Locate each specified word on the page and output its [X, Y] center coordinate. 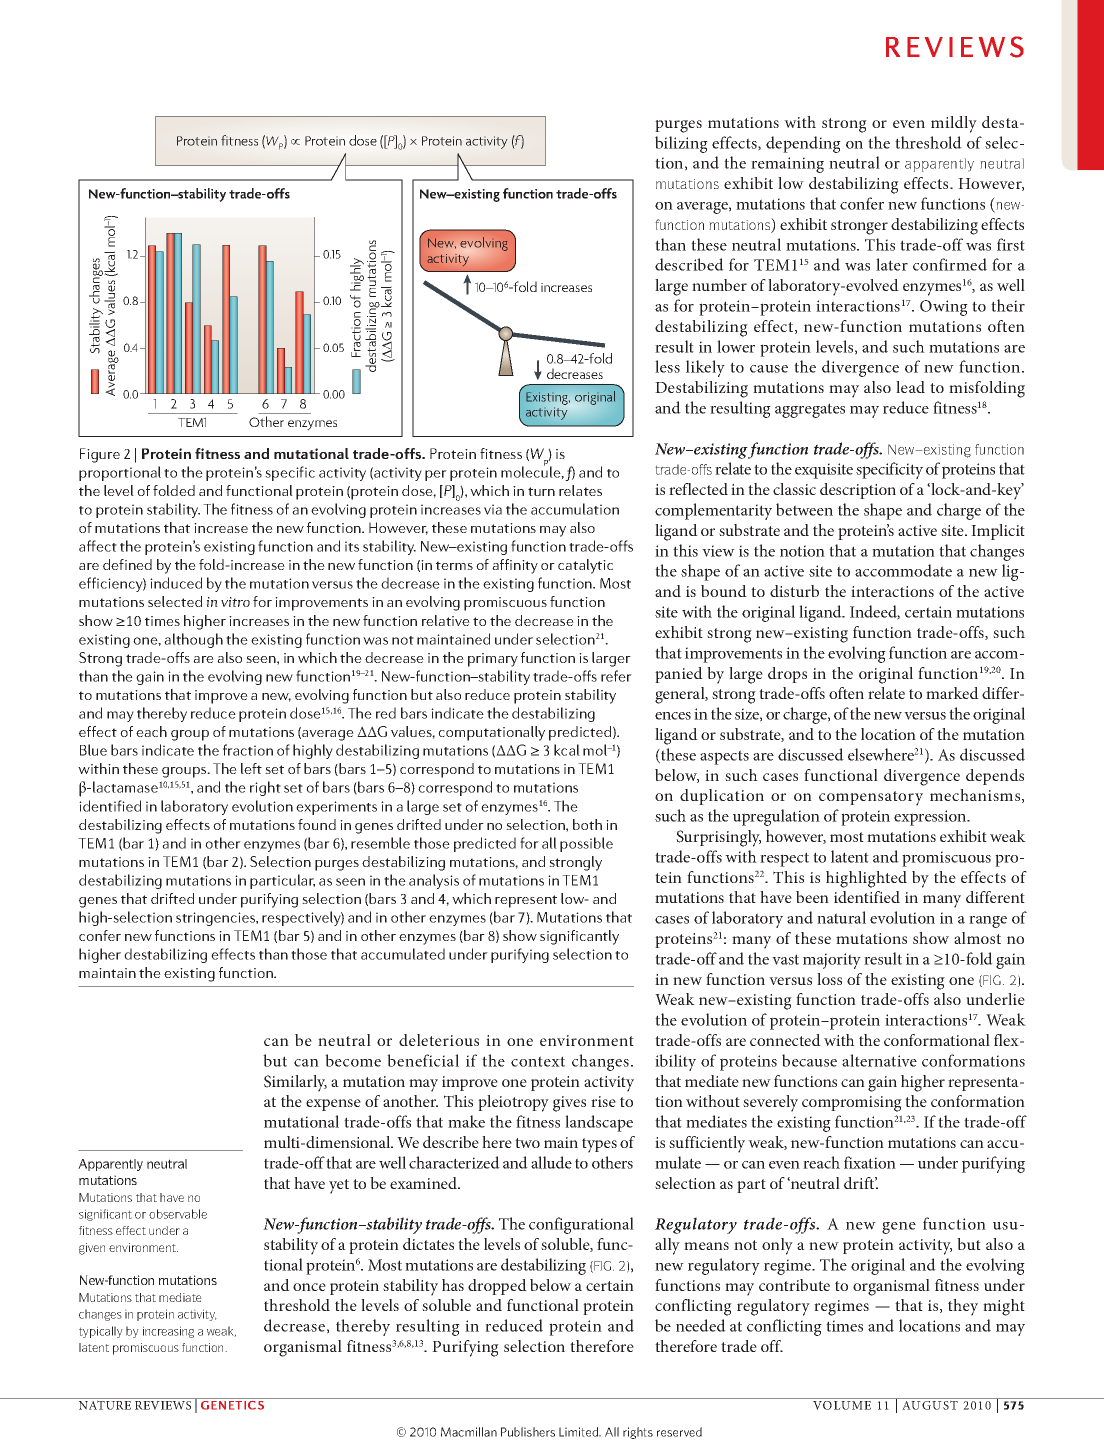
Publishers [528, 1432]
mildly [954, 124]
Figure [100, 455]
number [719, 285]
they [963, 1307]
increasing [168, 1332]
